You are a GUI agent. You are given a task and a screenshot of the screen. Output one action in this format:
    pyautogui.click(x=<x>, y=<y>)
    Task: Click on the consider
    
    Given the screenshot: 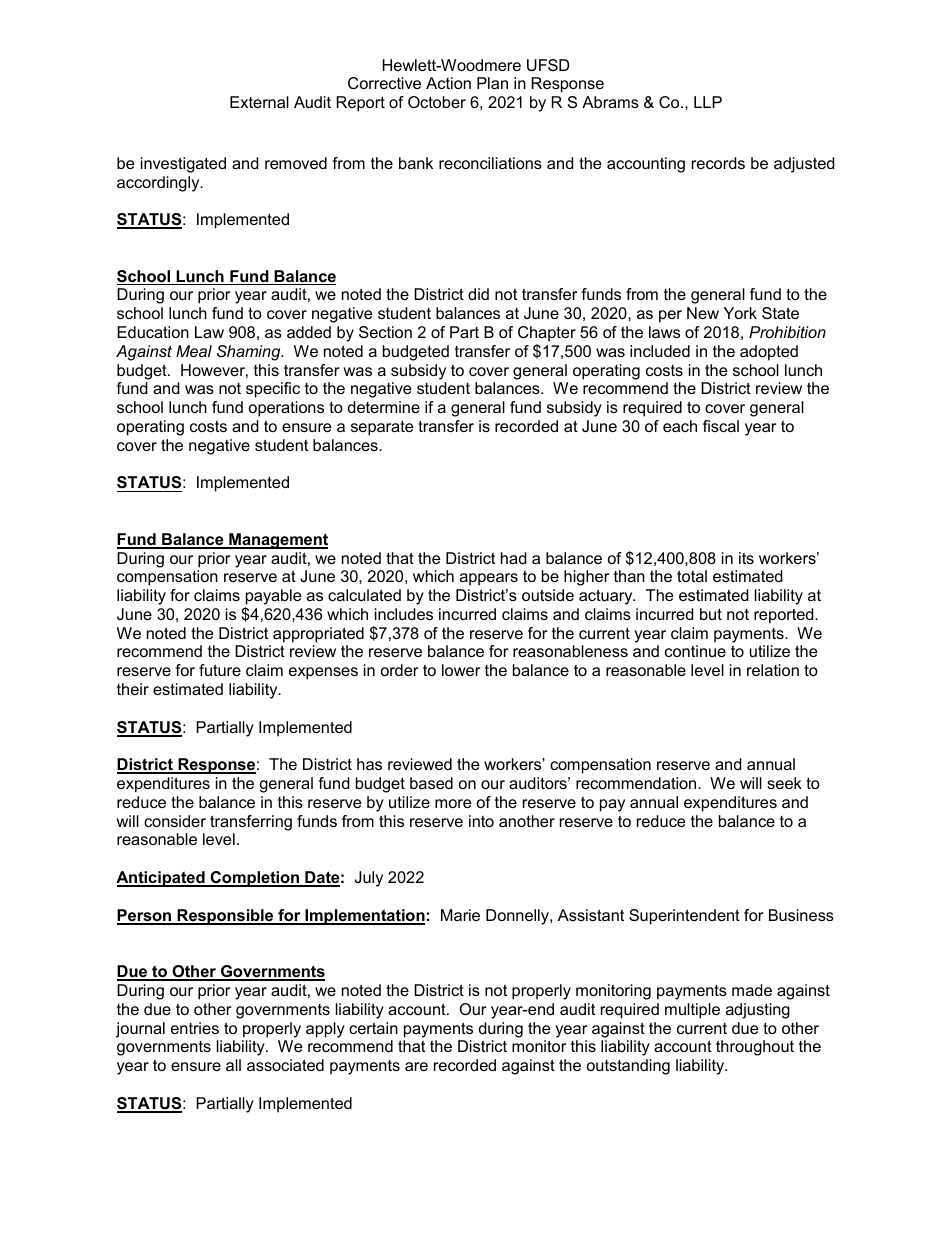 What is the action you would take?
    pyautogui.click(x=175, y=821)
